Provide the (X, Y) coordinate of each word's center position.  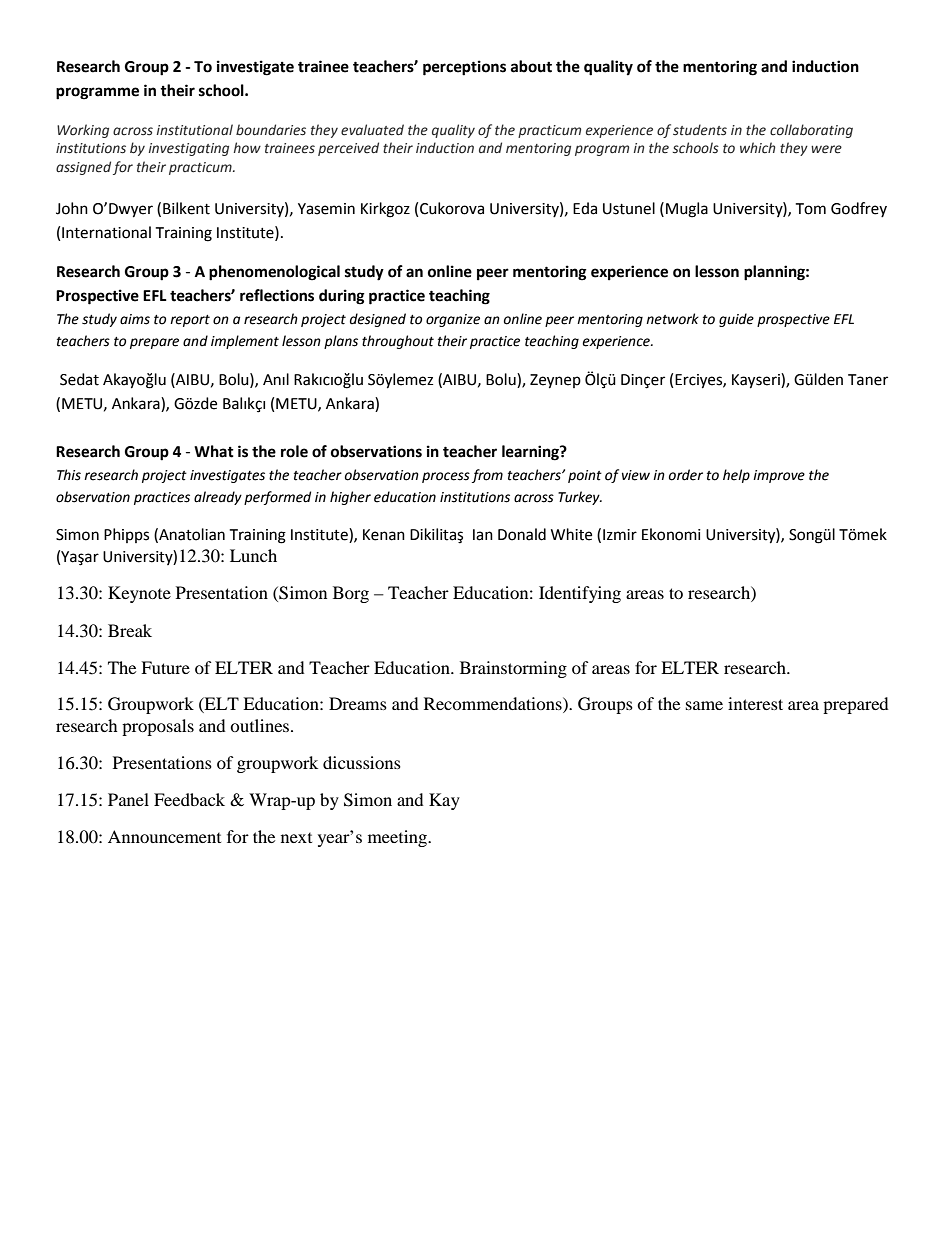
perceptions (464, 68)
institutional (195, 130)
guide (736, 320)
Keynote (139, 594)
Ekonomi (671, 534)
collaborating (811, 131)
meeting (399, 838)
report (190, 321)
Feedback (189, 799)
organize (453, 320)
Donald (522, 534)
